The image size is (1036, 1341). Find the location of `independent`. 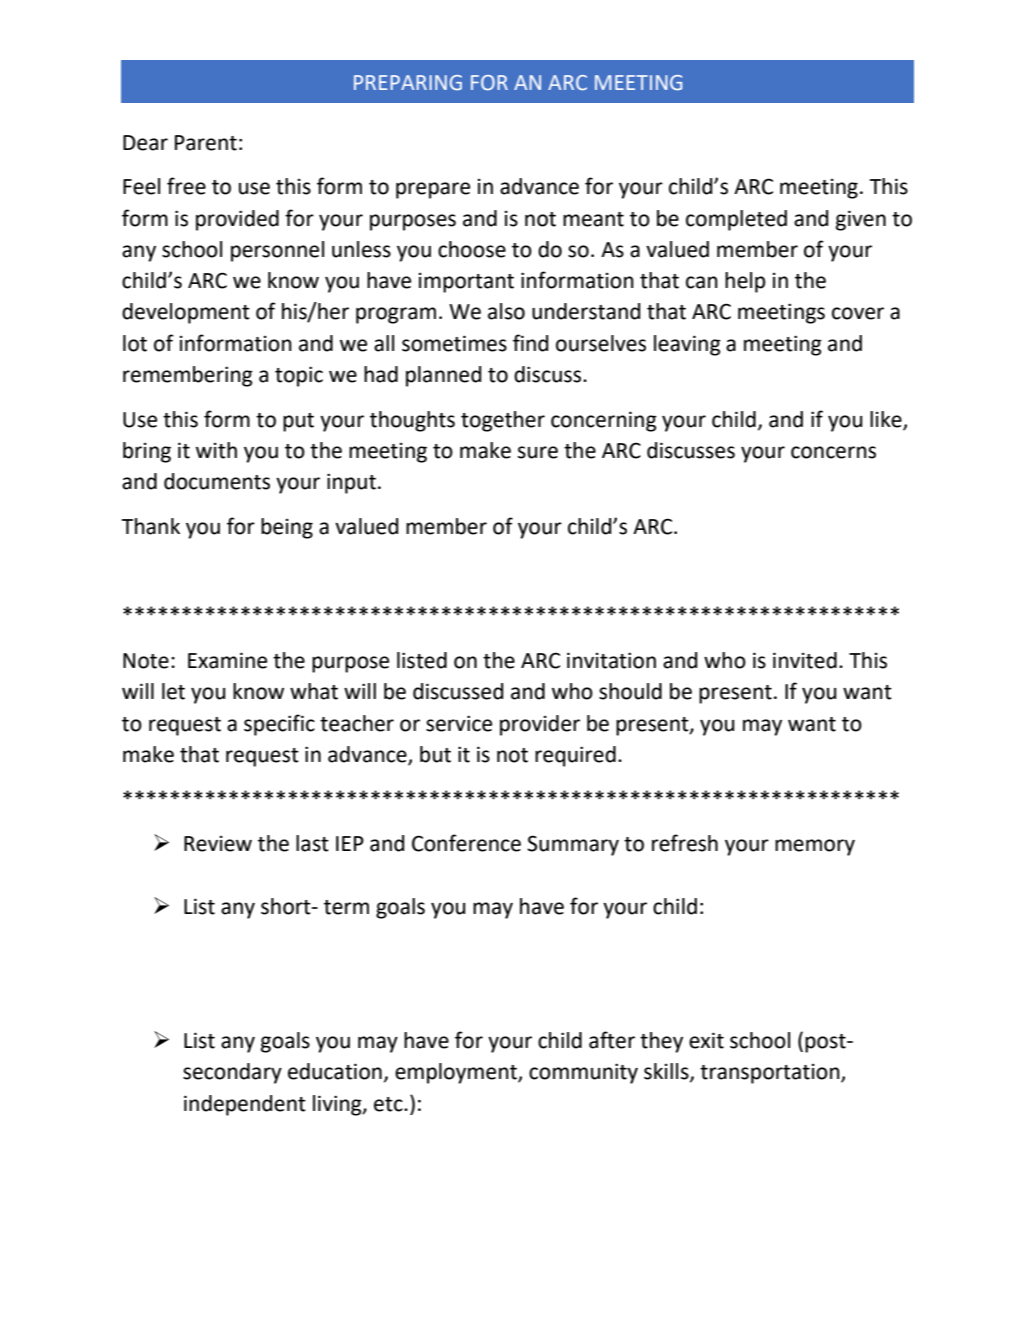

independent is located at coordinates (245, 1105).
